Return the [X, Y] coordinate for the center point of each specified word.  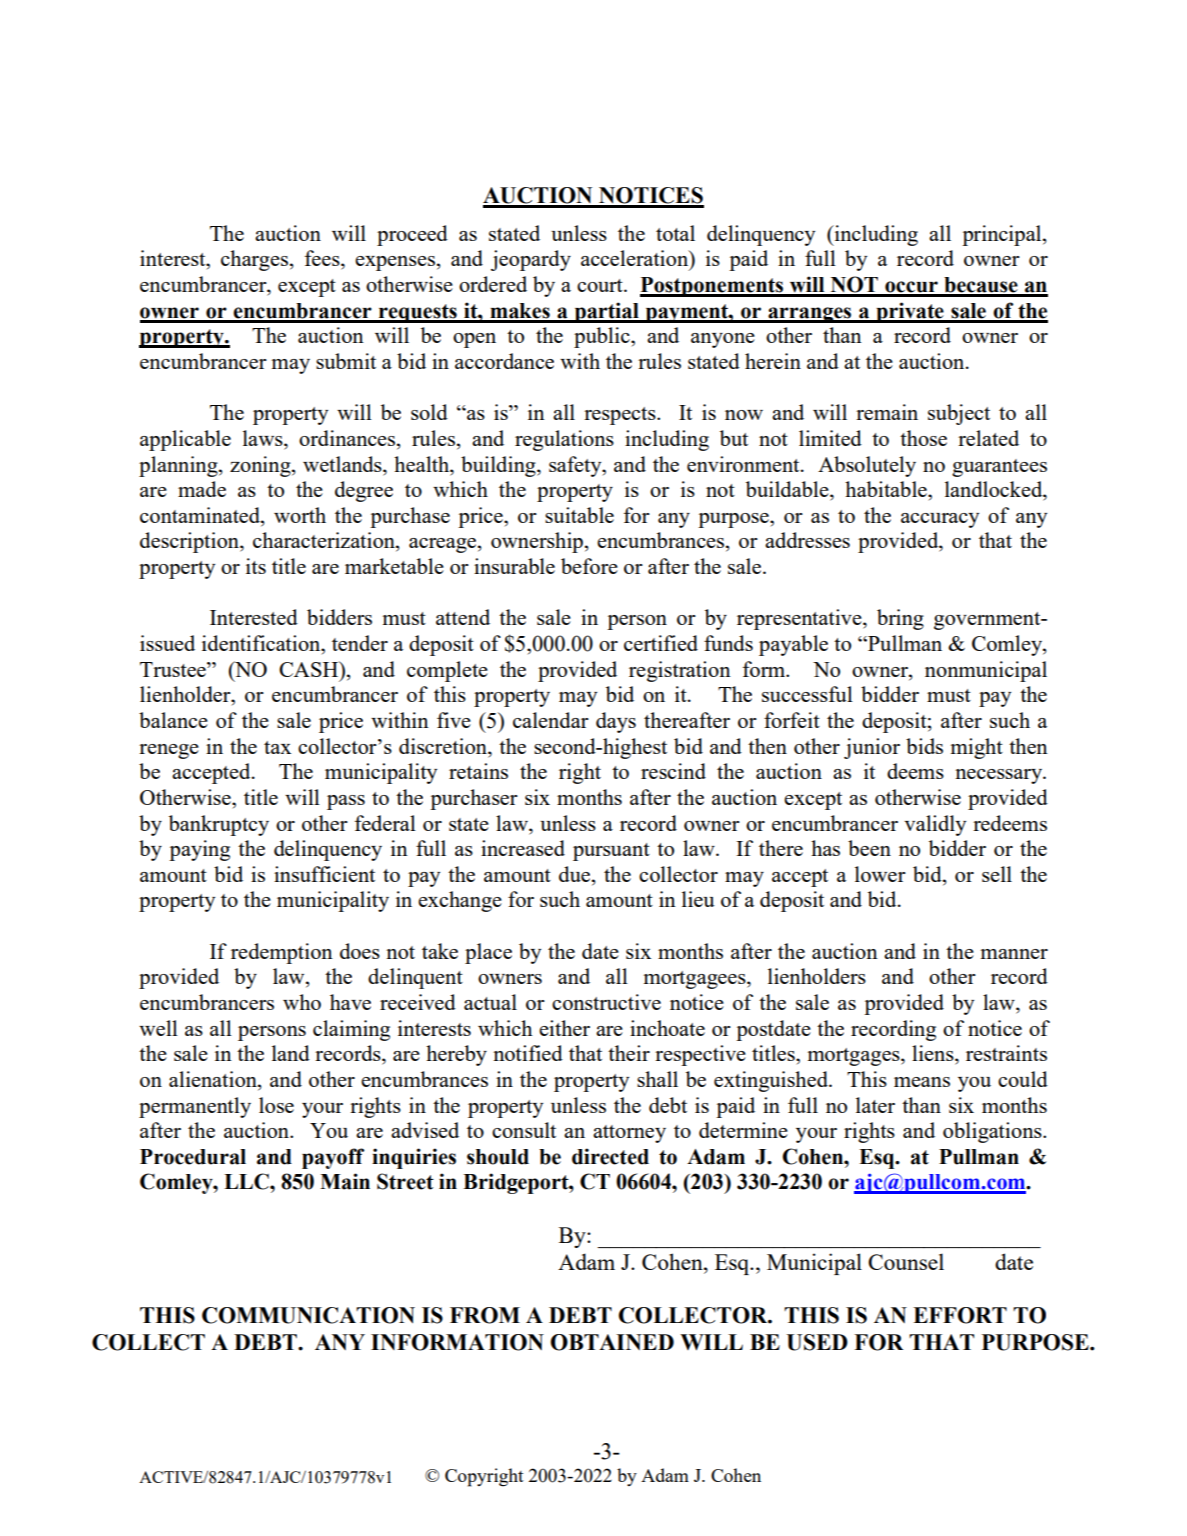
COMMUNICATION [308, 1315]
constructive [606, 1002]
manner [1014, 954]
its [256, 566]
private [910, 312]
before [589, 566]
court [601, 285]
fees [323, 258]
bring [900, 619]
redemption [282, 953]
